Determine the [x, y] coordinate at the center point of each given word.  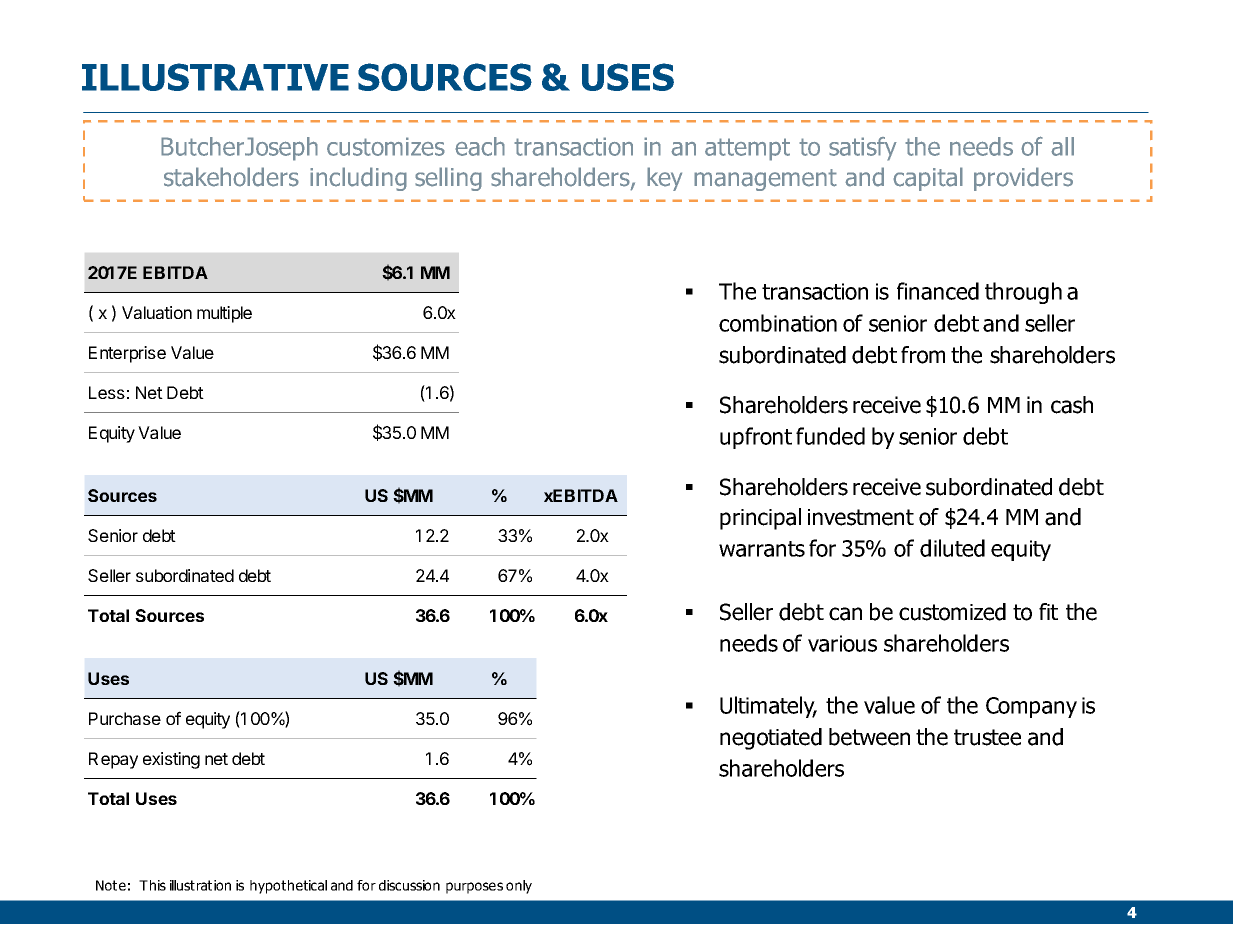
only [519, 887]
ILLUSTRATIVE [215, 77]
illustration [200, 885]
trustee [987, 737]
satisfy [863, 149]
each [480, 146]
